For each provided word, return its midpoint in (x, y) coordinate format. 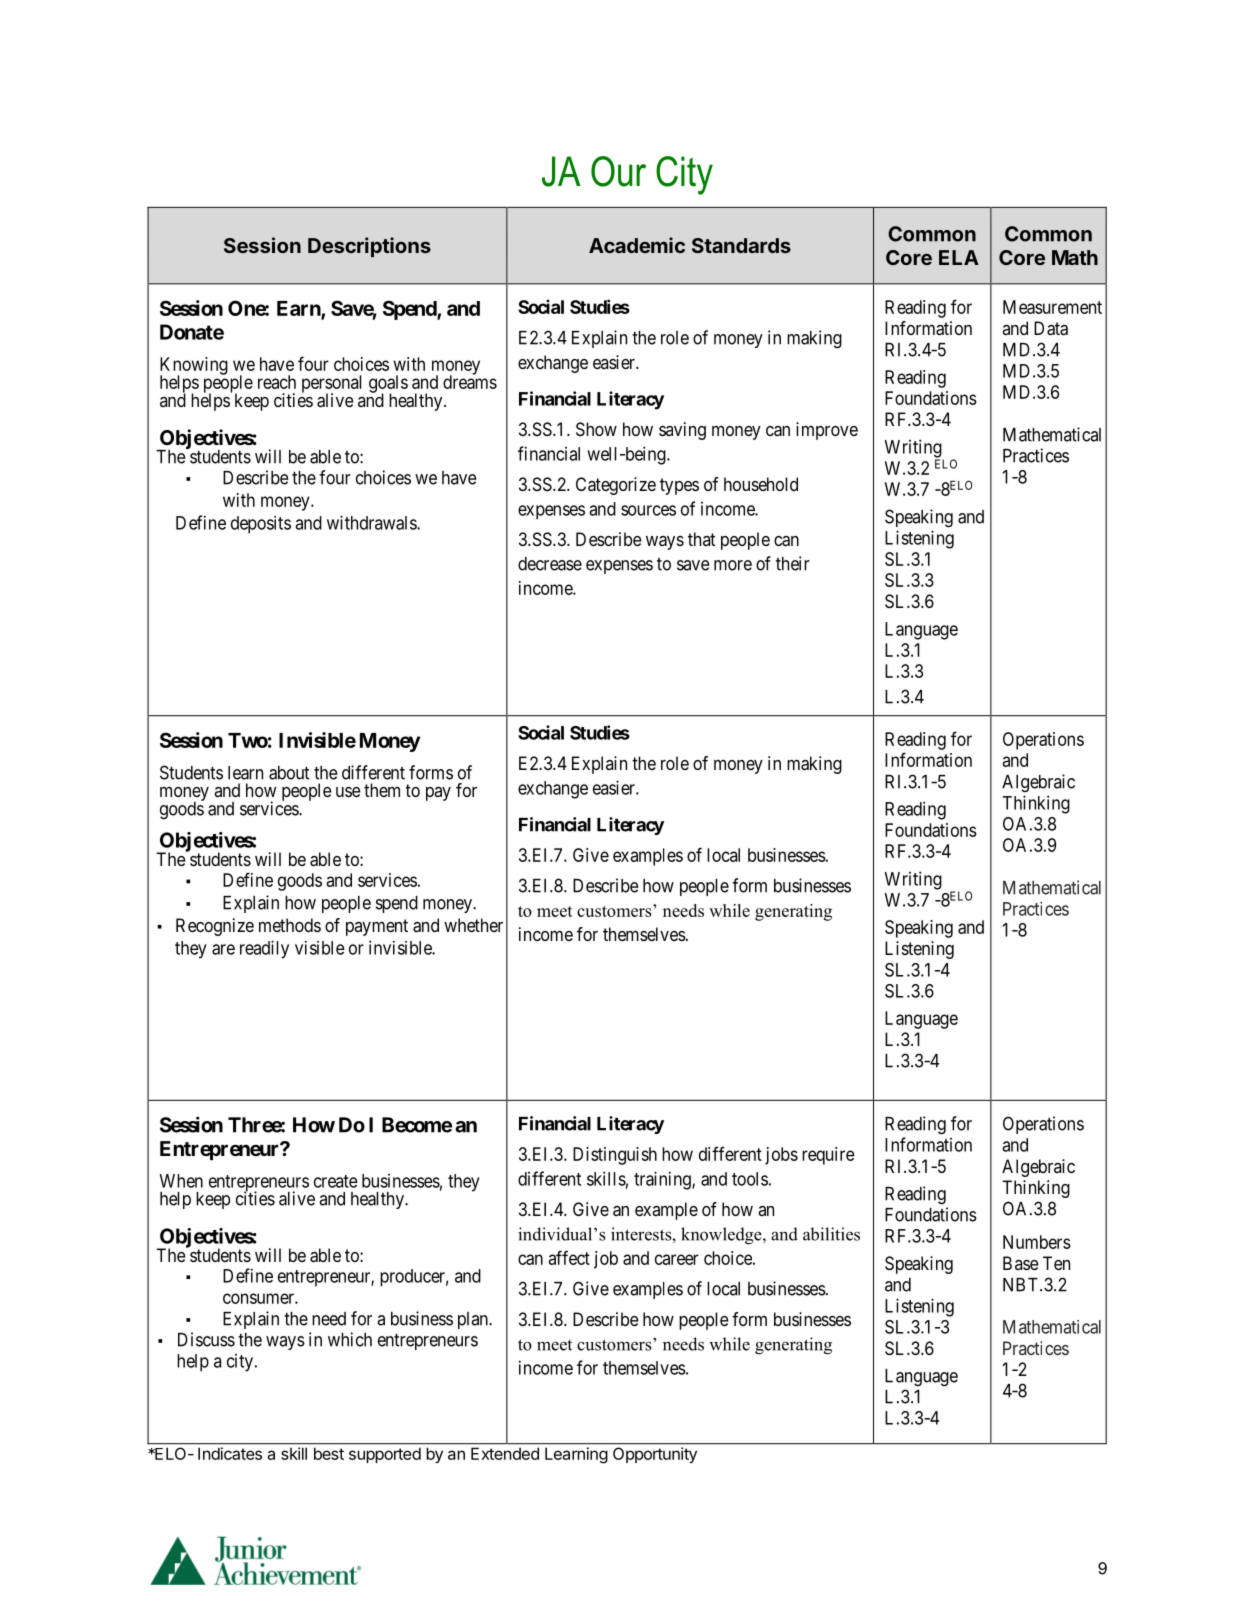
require (828, 1156)
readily (264, 949)
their (793, 563)
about (289, 773)
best (329, 1454)
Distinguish (615, 1156)
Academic (637, 245)
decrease (550, 564)
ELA (959, 257)
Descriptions (369, 247)
